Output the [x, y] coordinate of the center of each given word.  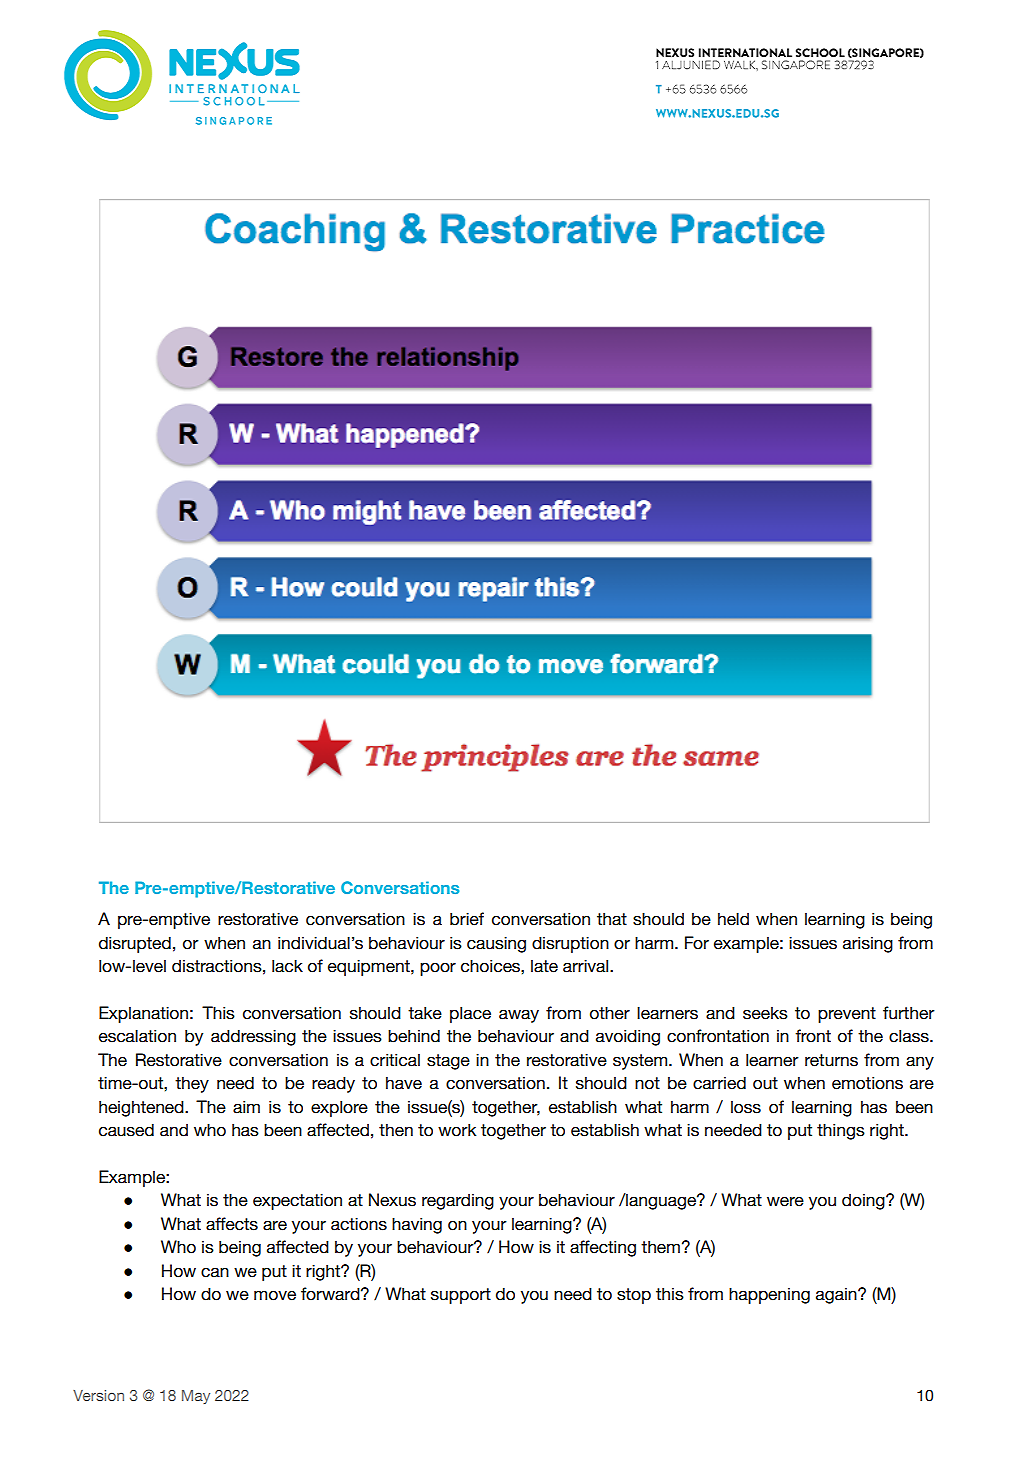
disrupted [135, 944]
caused [126, 1130]
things [841, 1131]
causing [496, 944]
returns [831, 1060]
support [461, 1296]
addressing [253, 1037]
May [196, 1397]
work [457, 1130]
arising [868, 944]
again [837, 1296]
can [215, 1272]
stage [448, 1062]
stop [634, 1296]
